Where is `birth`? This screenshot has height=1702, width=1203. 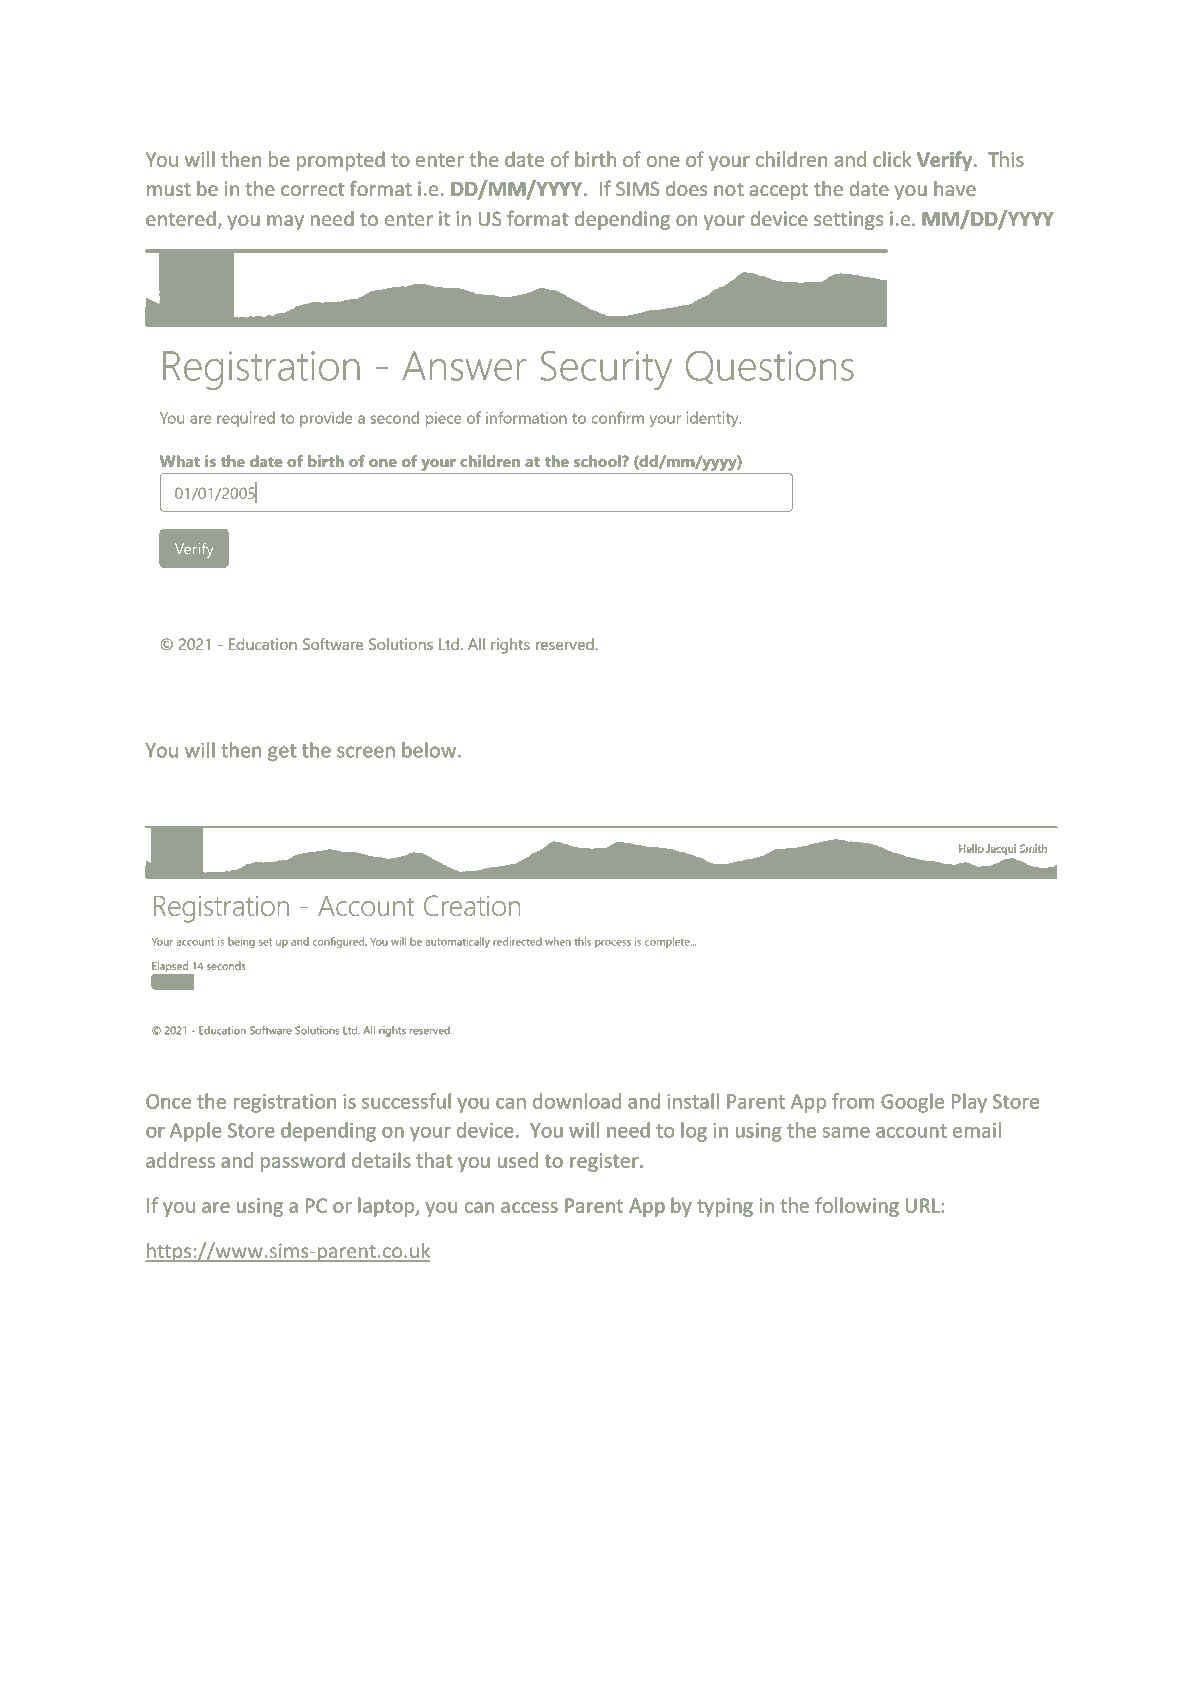
birth is located at coordinates (595, 159).
